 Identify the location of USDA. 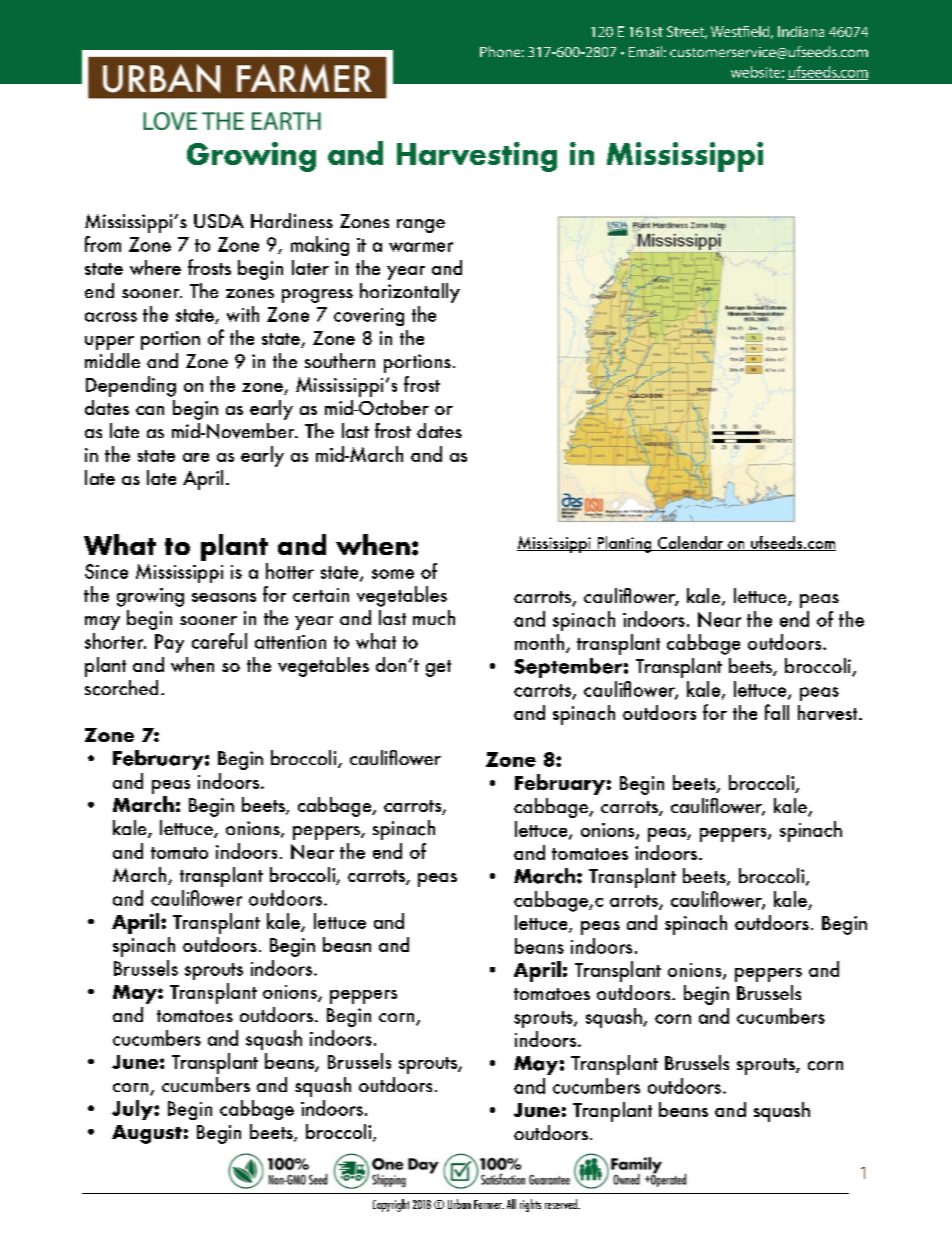
(219, 221).
